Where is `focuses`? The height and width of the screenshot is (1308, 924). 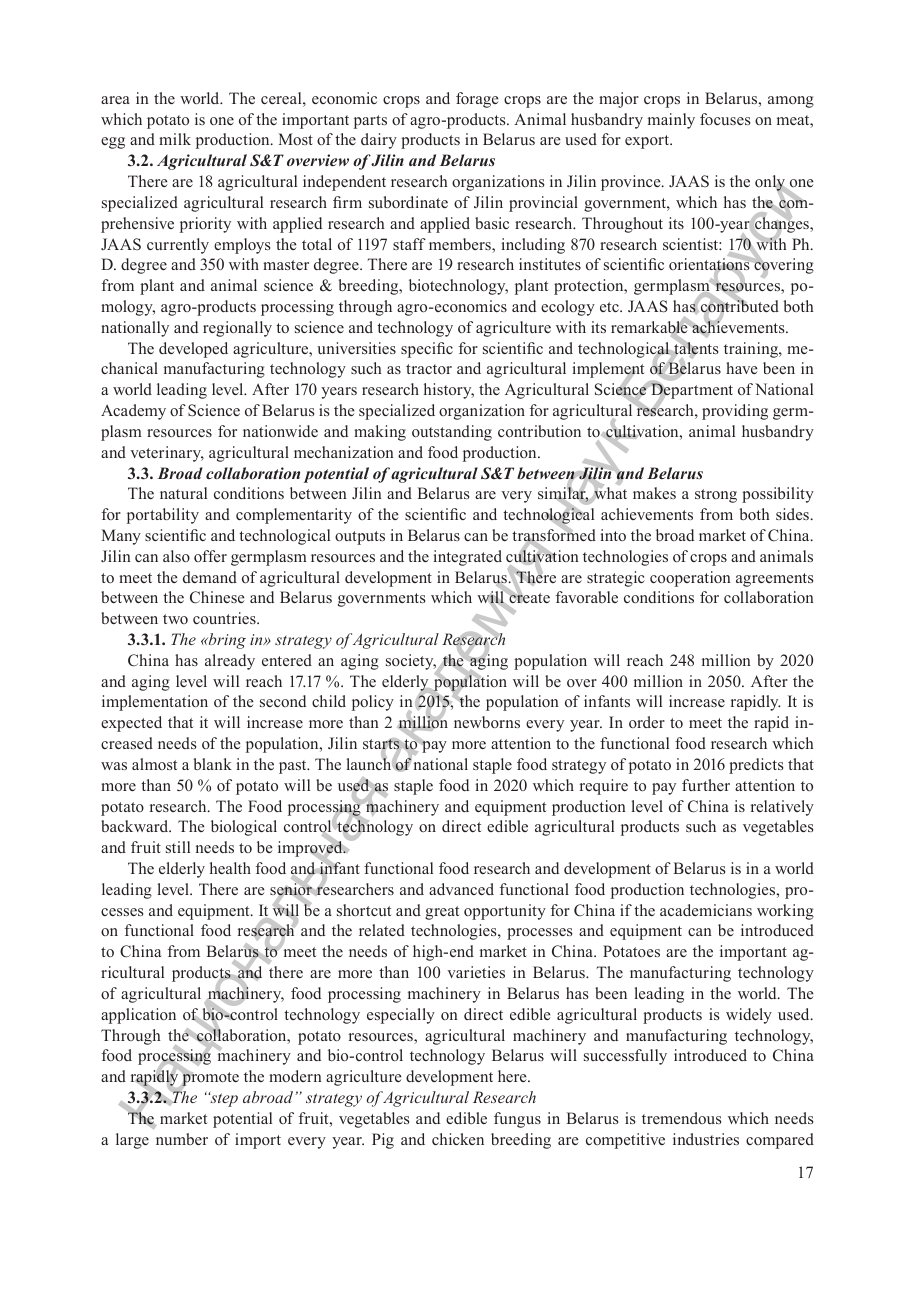
focuses is located at coordinates (725, 119).
